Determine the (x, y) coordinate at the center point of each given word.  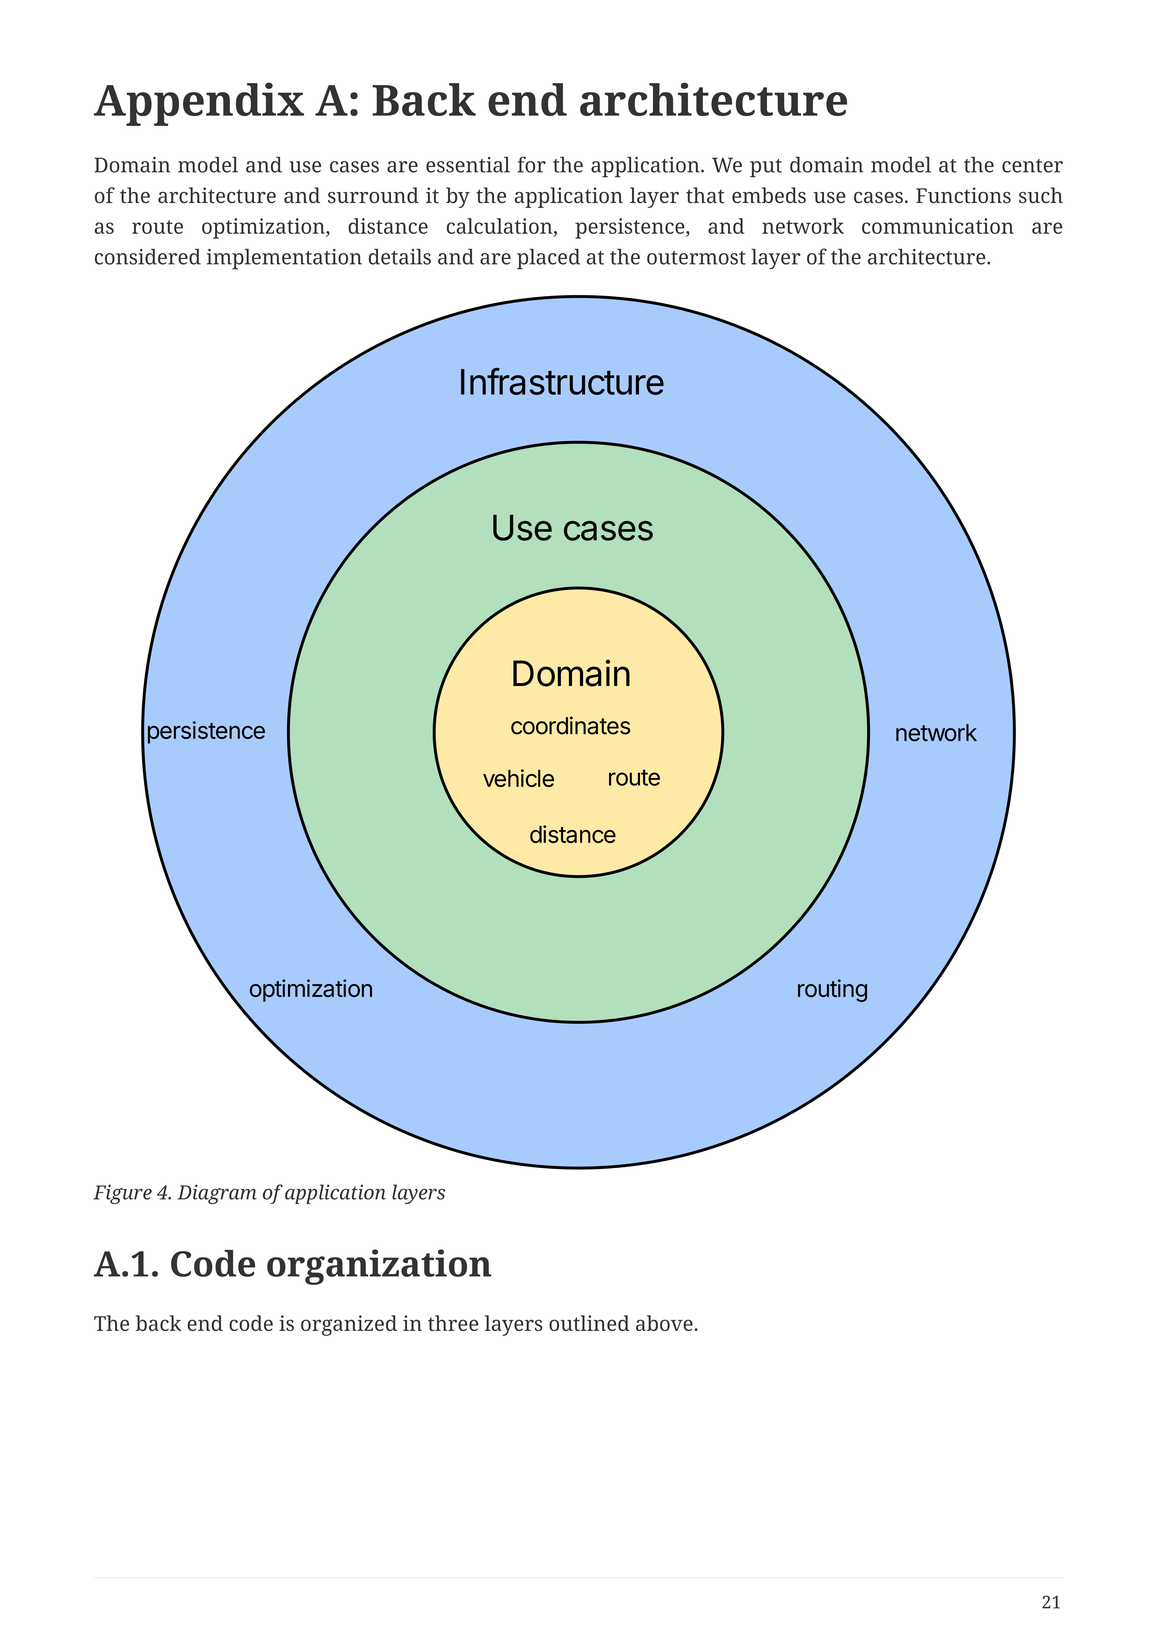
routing (832, 990)
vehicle (518, 778)
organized (349, 1325)
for (531, 164)
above (665, 1323)
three (453, 1323)
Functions (963, 195)
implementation (284, 259)
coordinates (570, 725)
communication (938, 226)
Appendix (199, 104)
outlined (589, 1323)
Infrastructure (562, 381)
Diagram (217, 1194)
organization (379, 1267)
